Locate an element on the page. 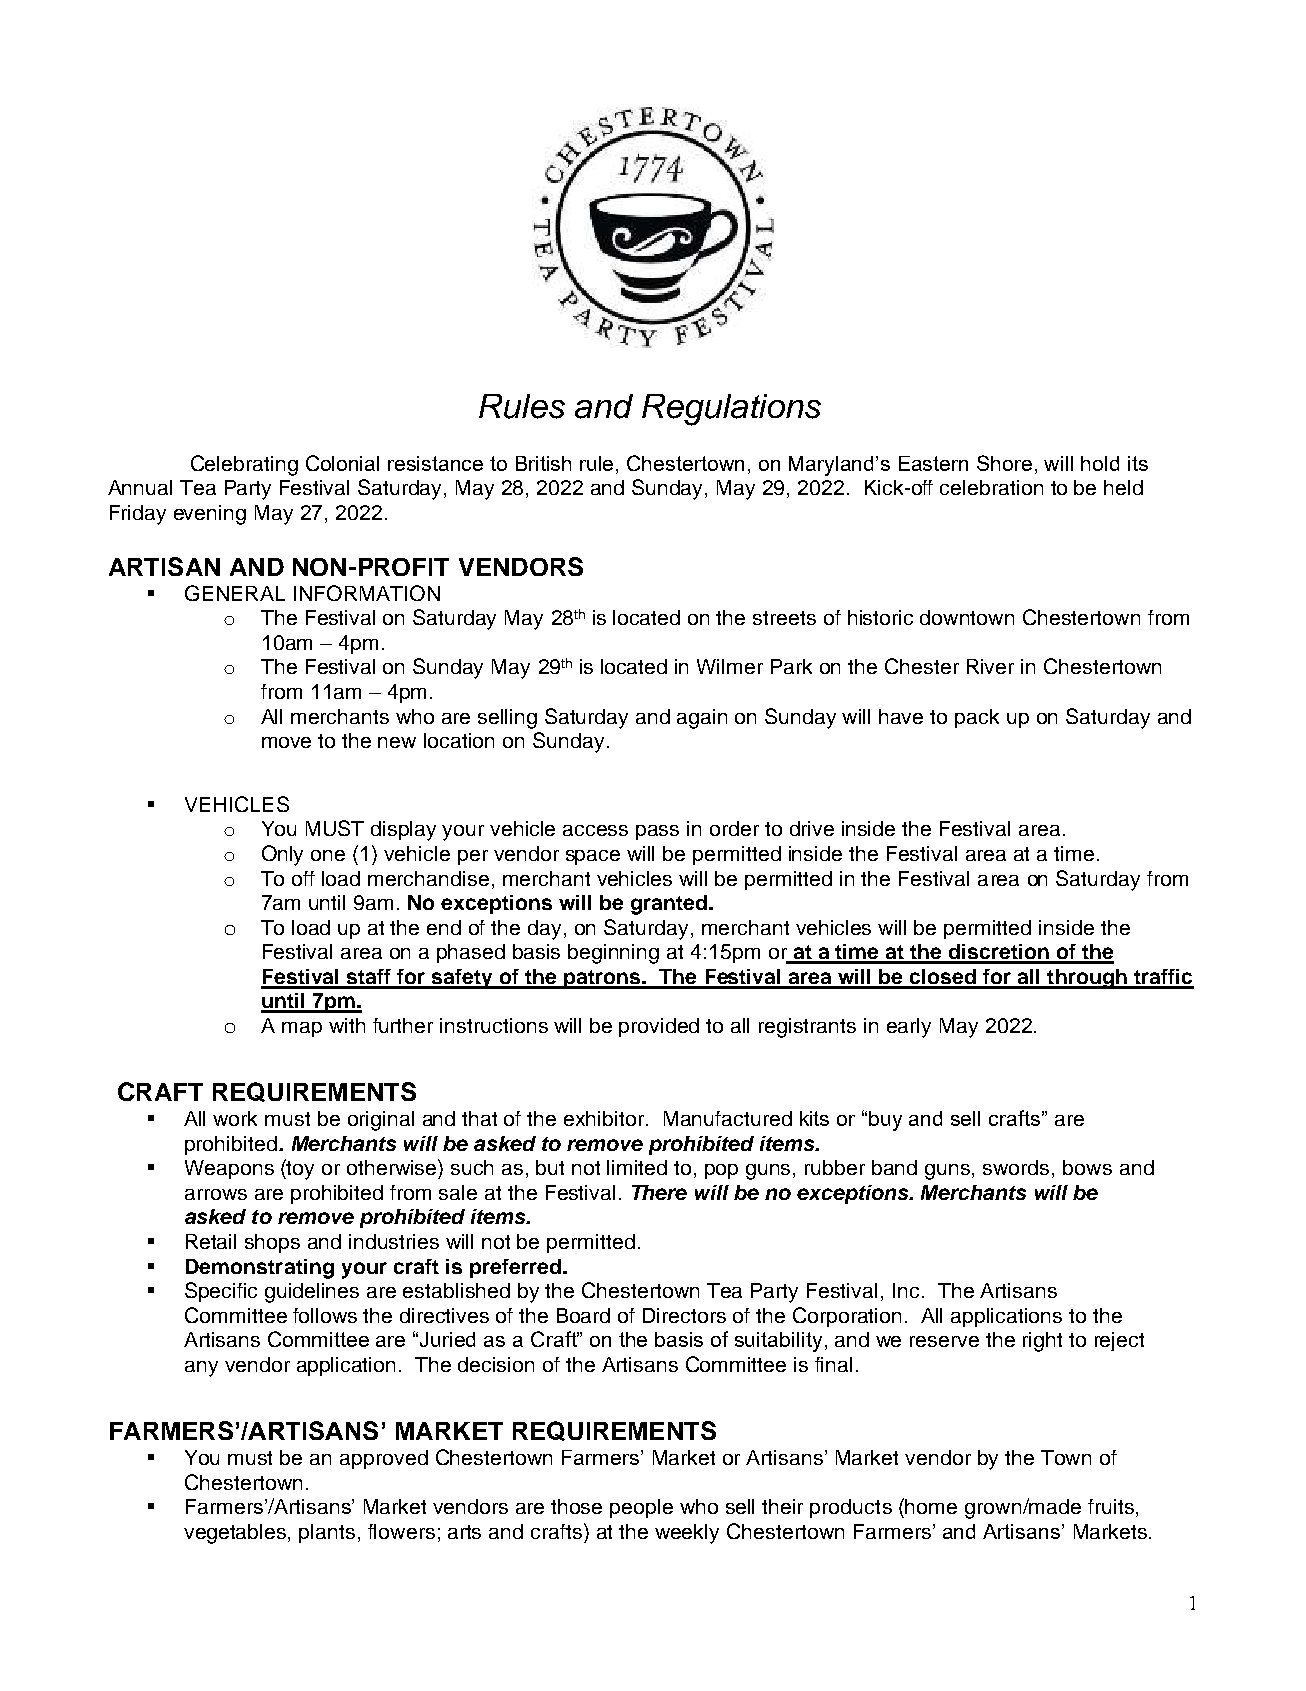  again is located at coordinates (702, 719).
